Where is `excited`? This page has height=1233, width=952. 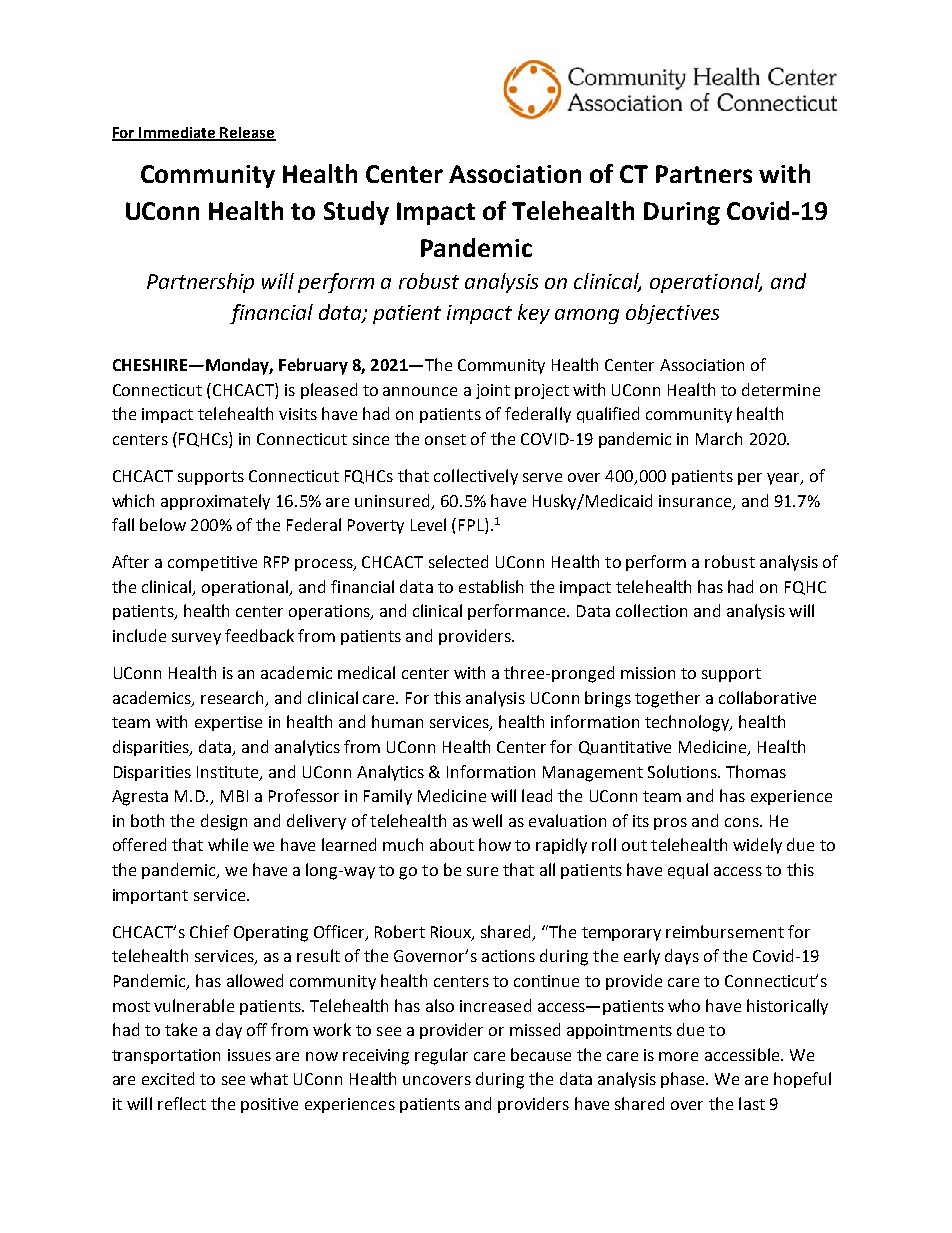 excited is located at coordinates (168, 1078).
